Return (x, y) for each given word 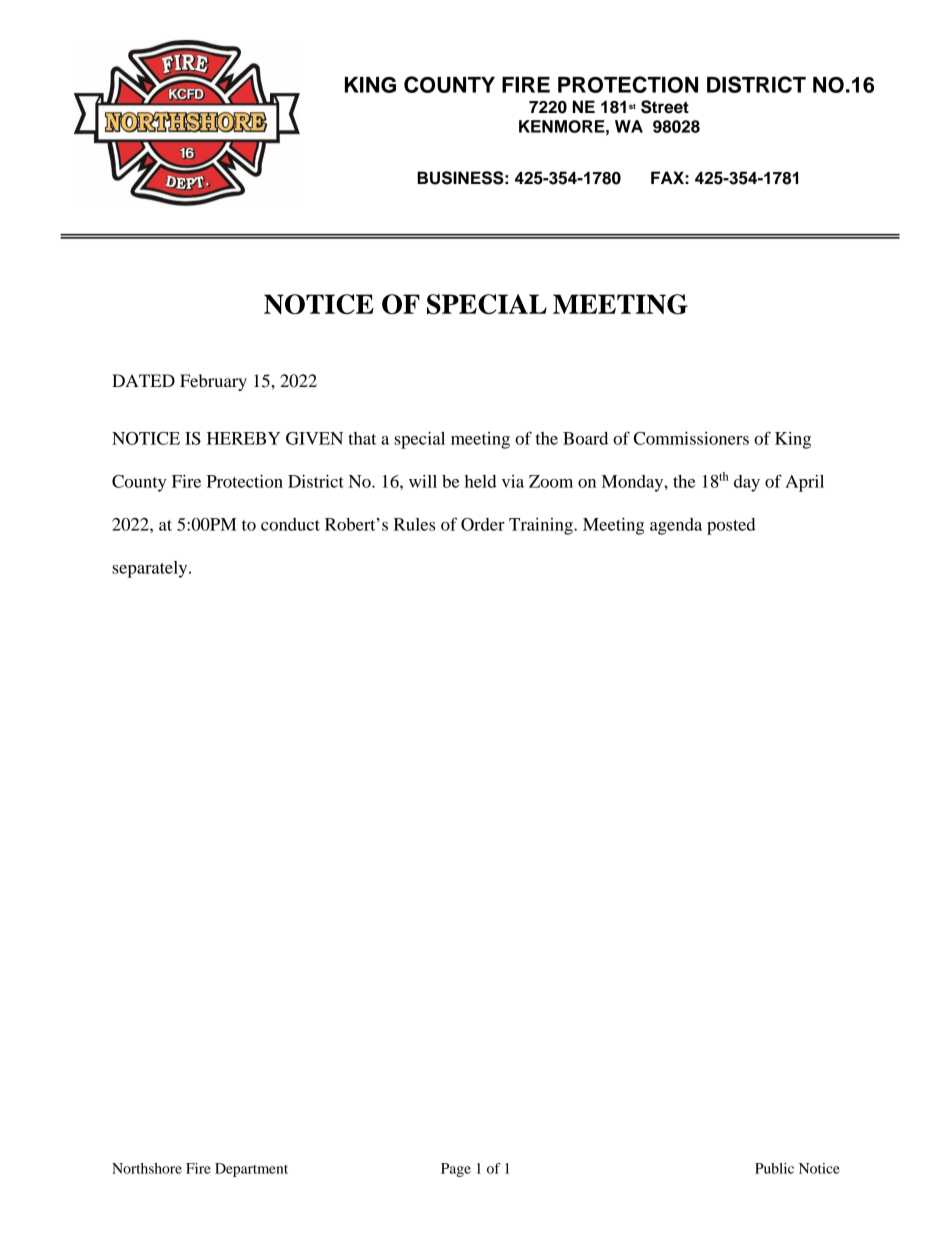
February (213, 382)
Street (665, 107)
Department (251, 1170)
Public (774, 1168)
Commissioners (691, 438)
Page (456, 1170)
